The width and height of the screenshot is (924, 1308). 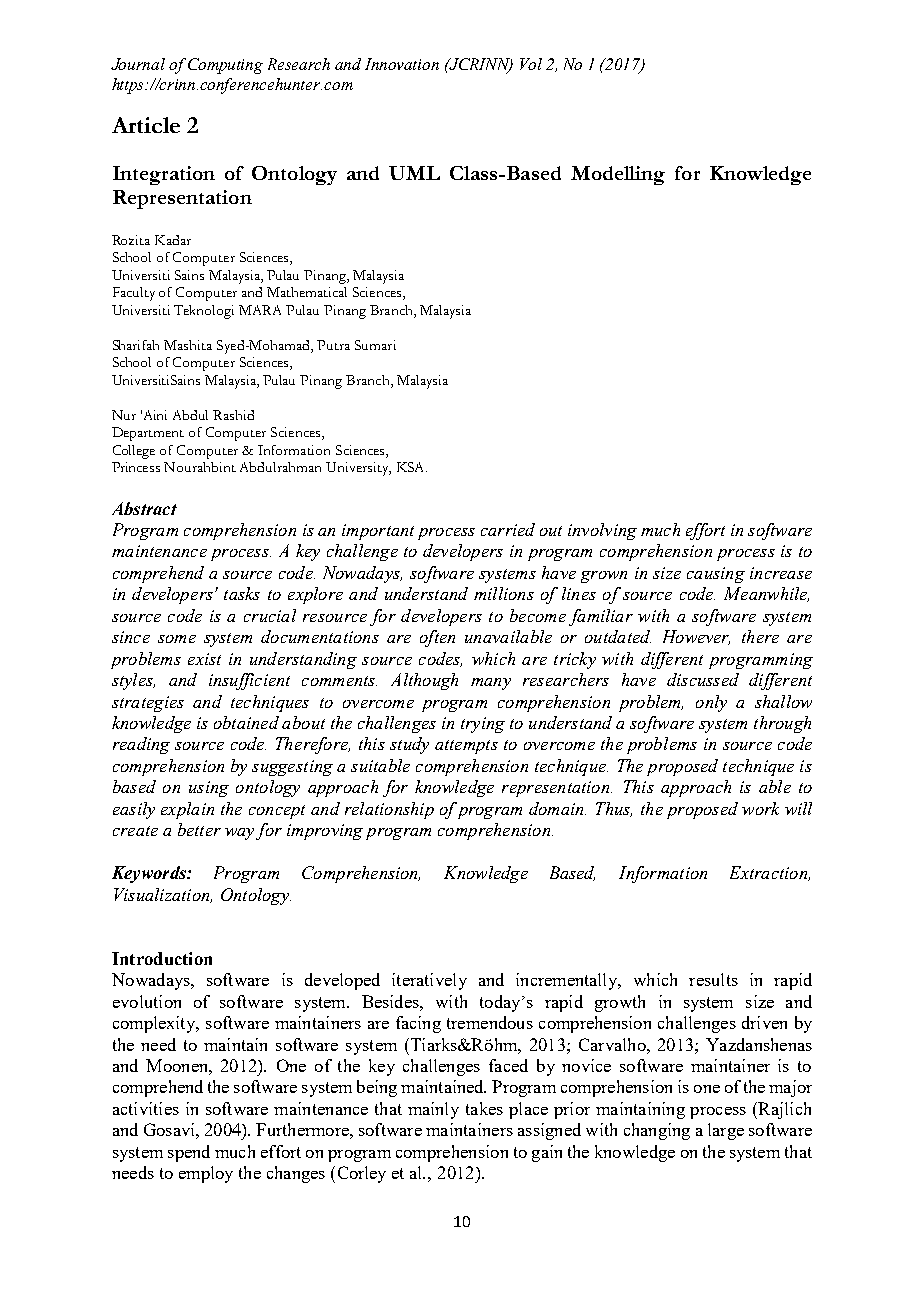 What do you see at coordinates (189, 1153) in the screenshot?
I see `spend` at bounding box center [189, 1153].
